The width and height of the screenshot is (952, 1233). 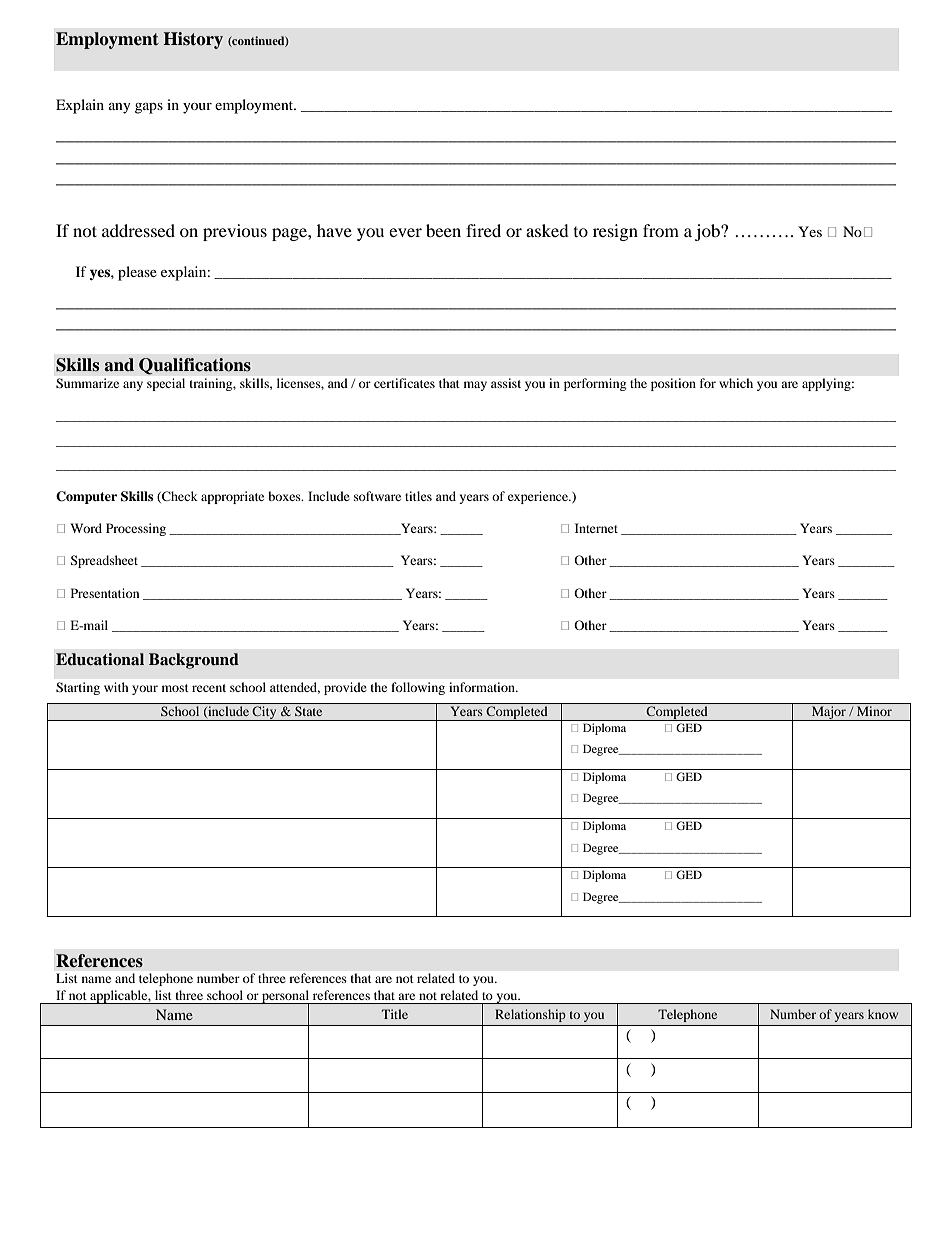 I want to click on History, so click(x=193, y=40).
